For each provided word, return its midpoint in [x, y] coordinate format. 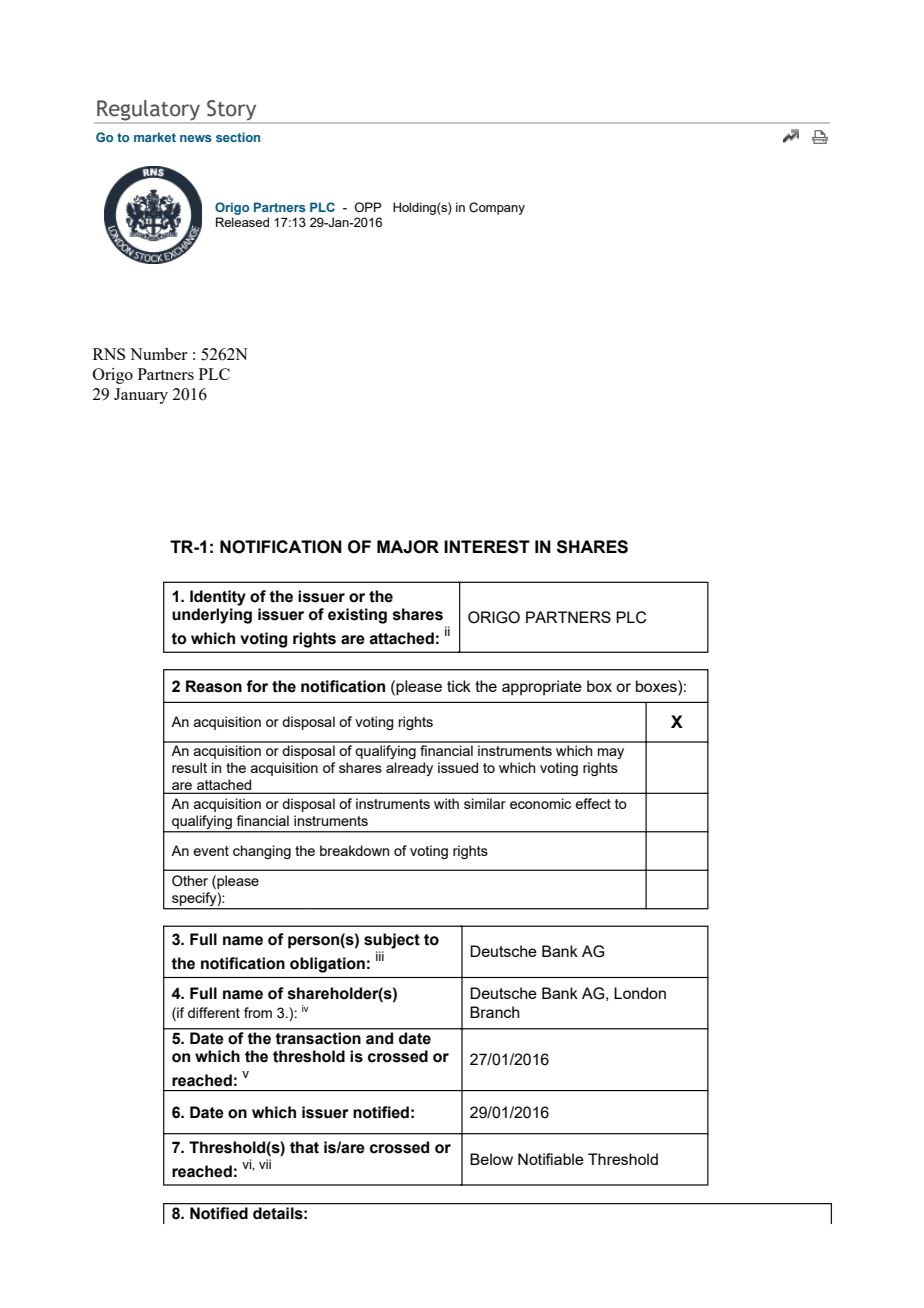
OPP [368, 207]
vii [265, 1164]
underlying [212, 616]
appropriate [542, 688]
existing [357, 616]
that [304, 1147]
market [155, 137]
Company [497, 208]
